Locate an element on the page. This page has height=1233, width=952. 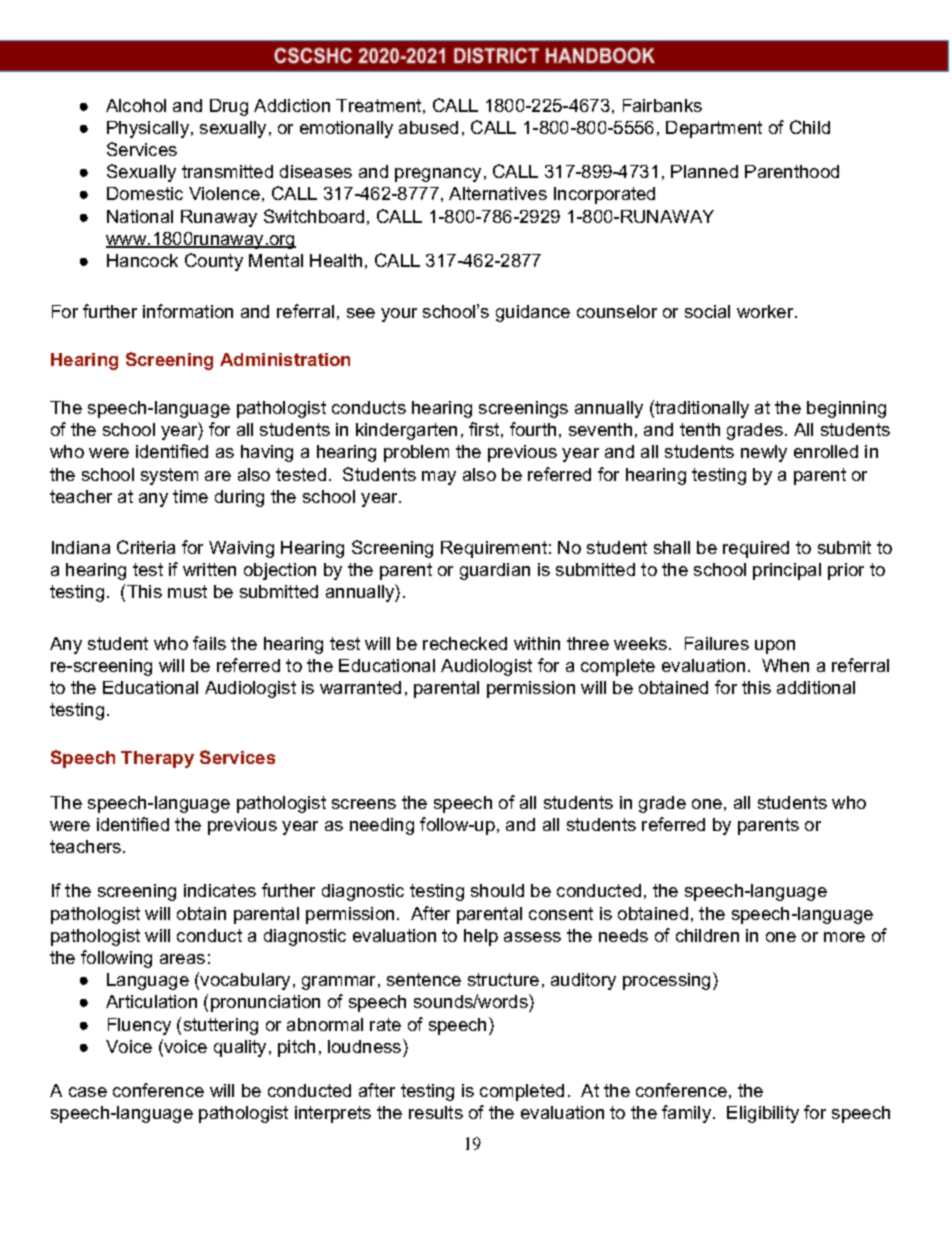
case is located at coordinates (88, 1092).
